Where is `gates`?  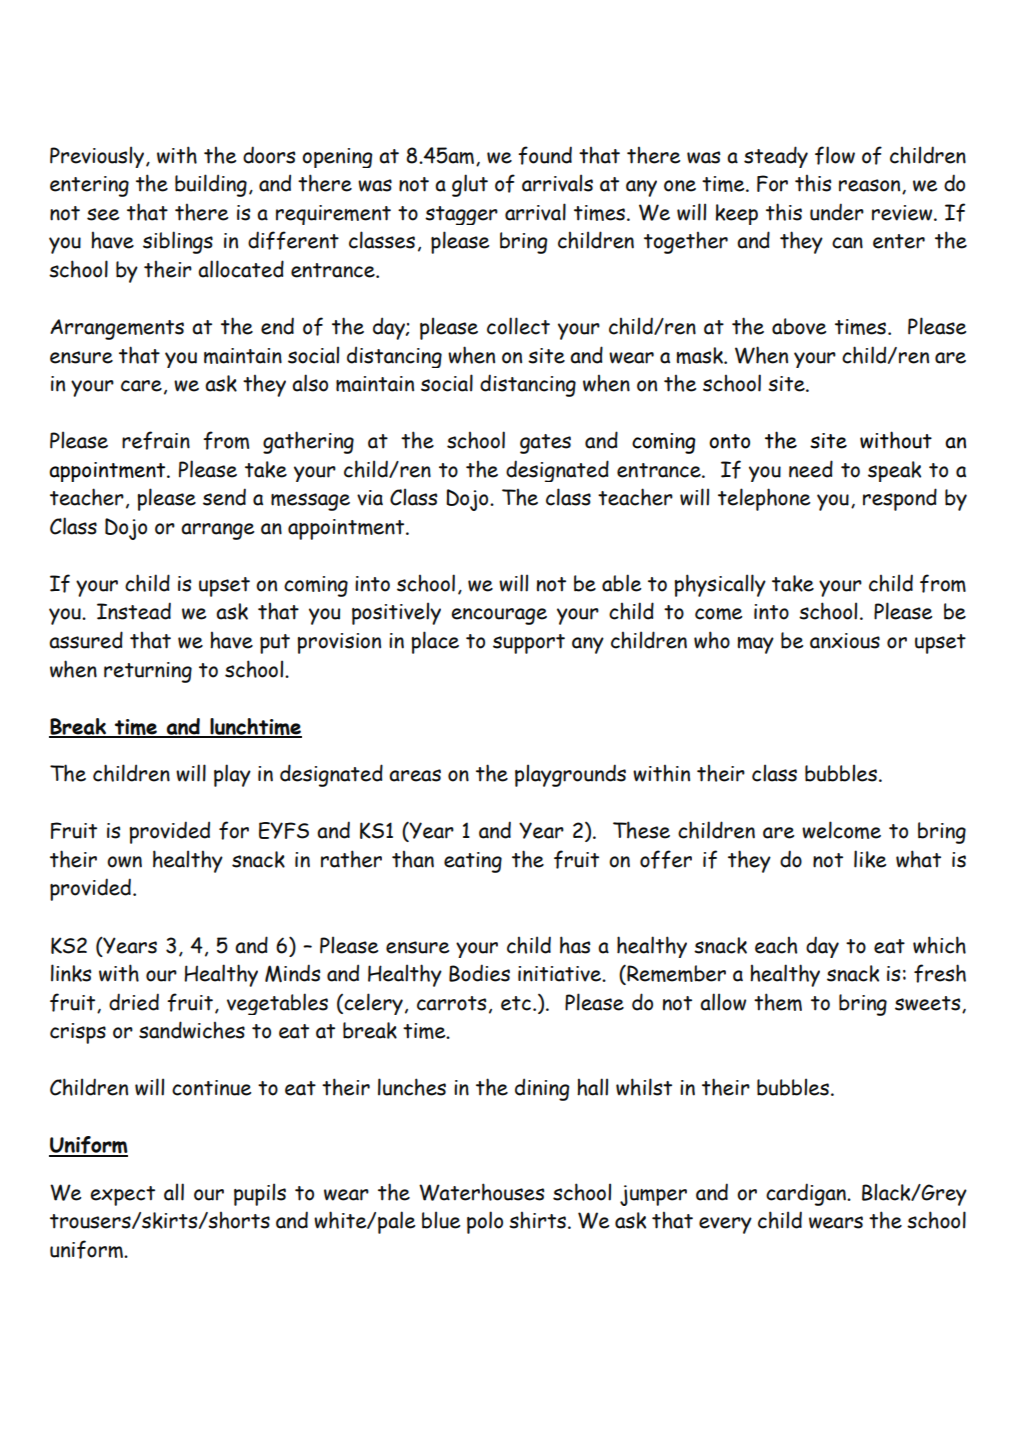 gates is located at coordinates (545, 444).
